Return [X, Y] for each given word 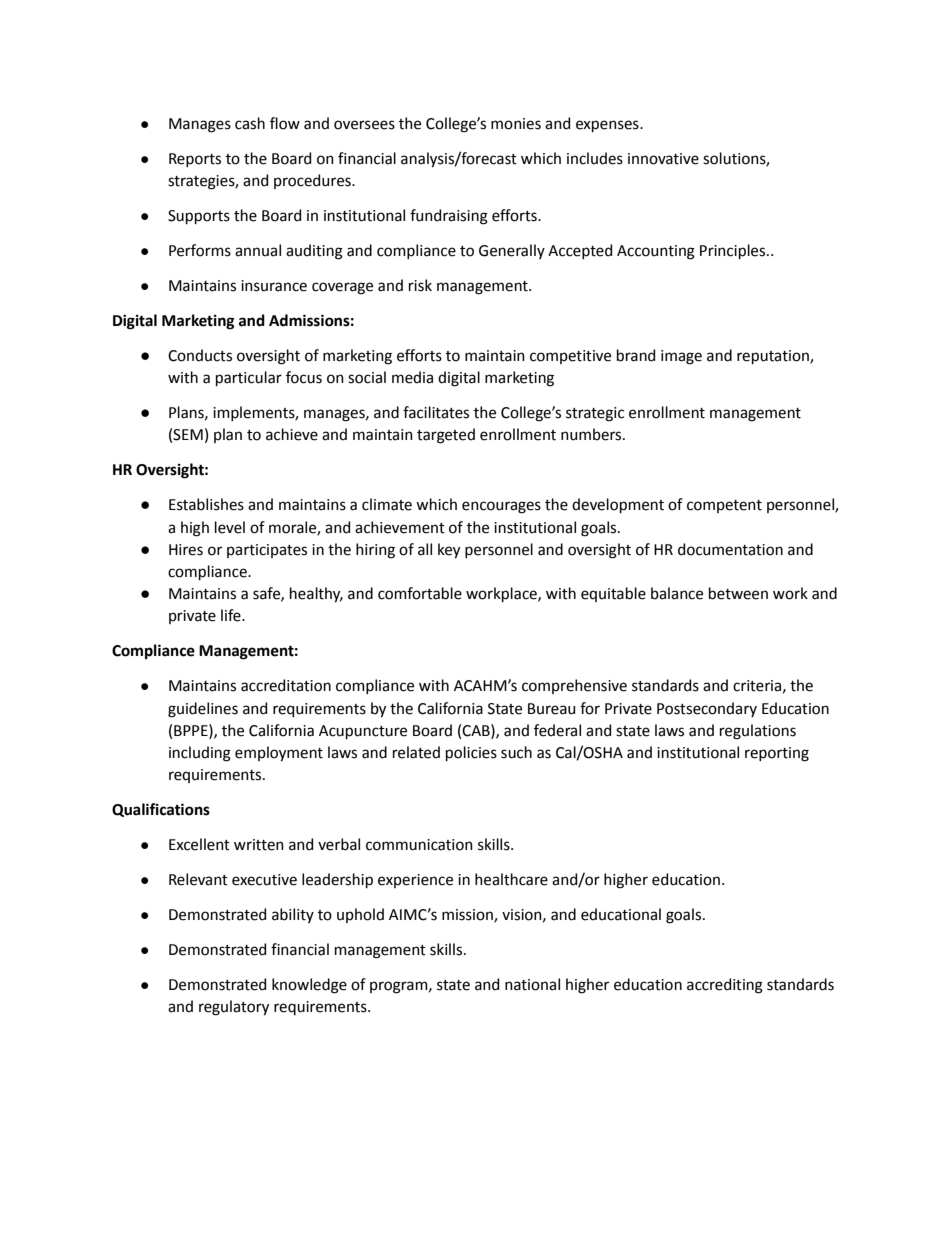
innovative [663, 159]
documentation [730, 549]
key [449, 551]
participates [267, 551]
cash [250, 123]
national [532, 984]
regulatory [234, 1008]
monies [516, 124]
